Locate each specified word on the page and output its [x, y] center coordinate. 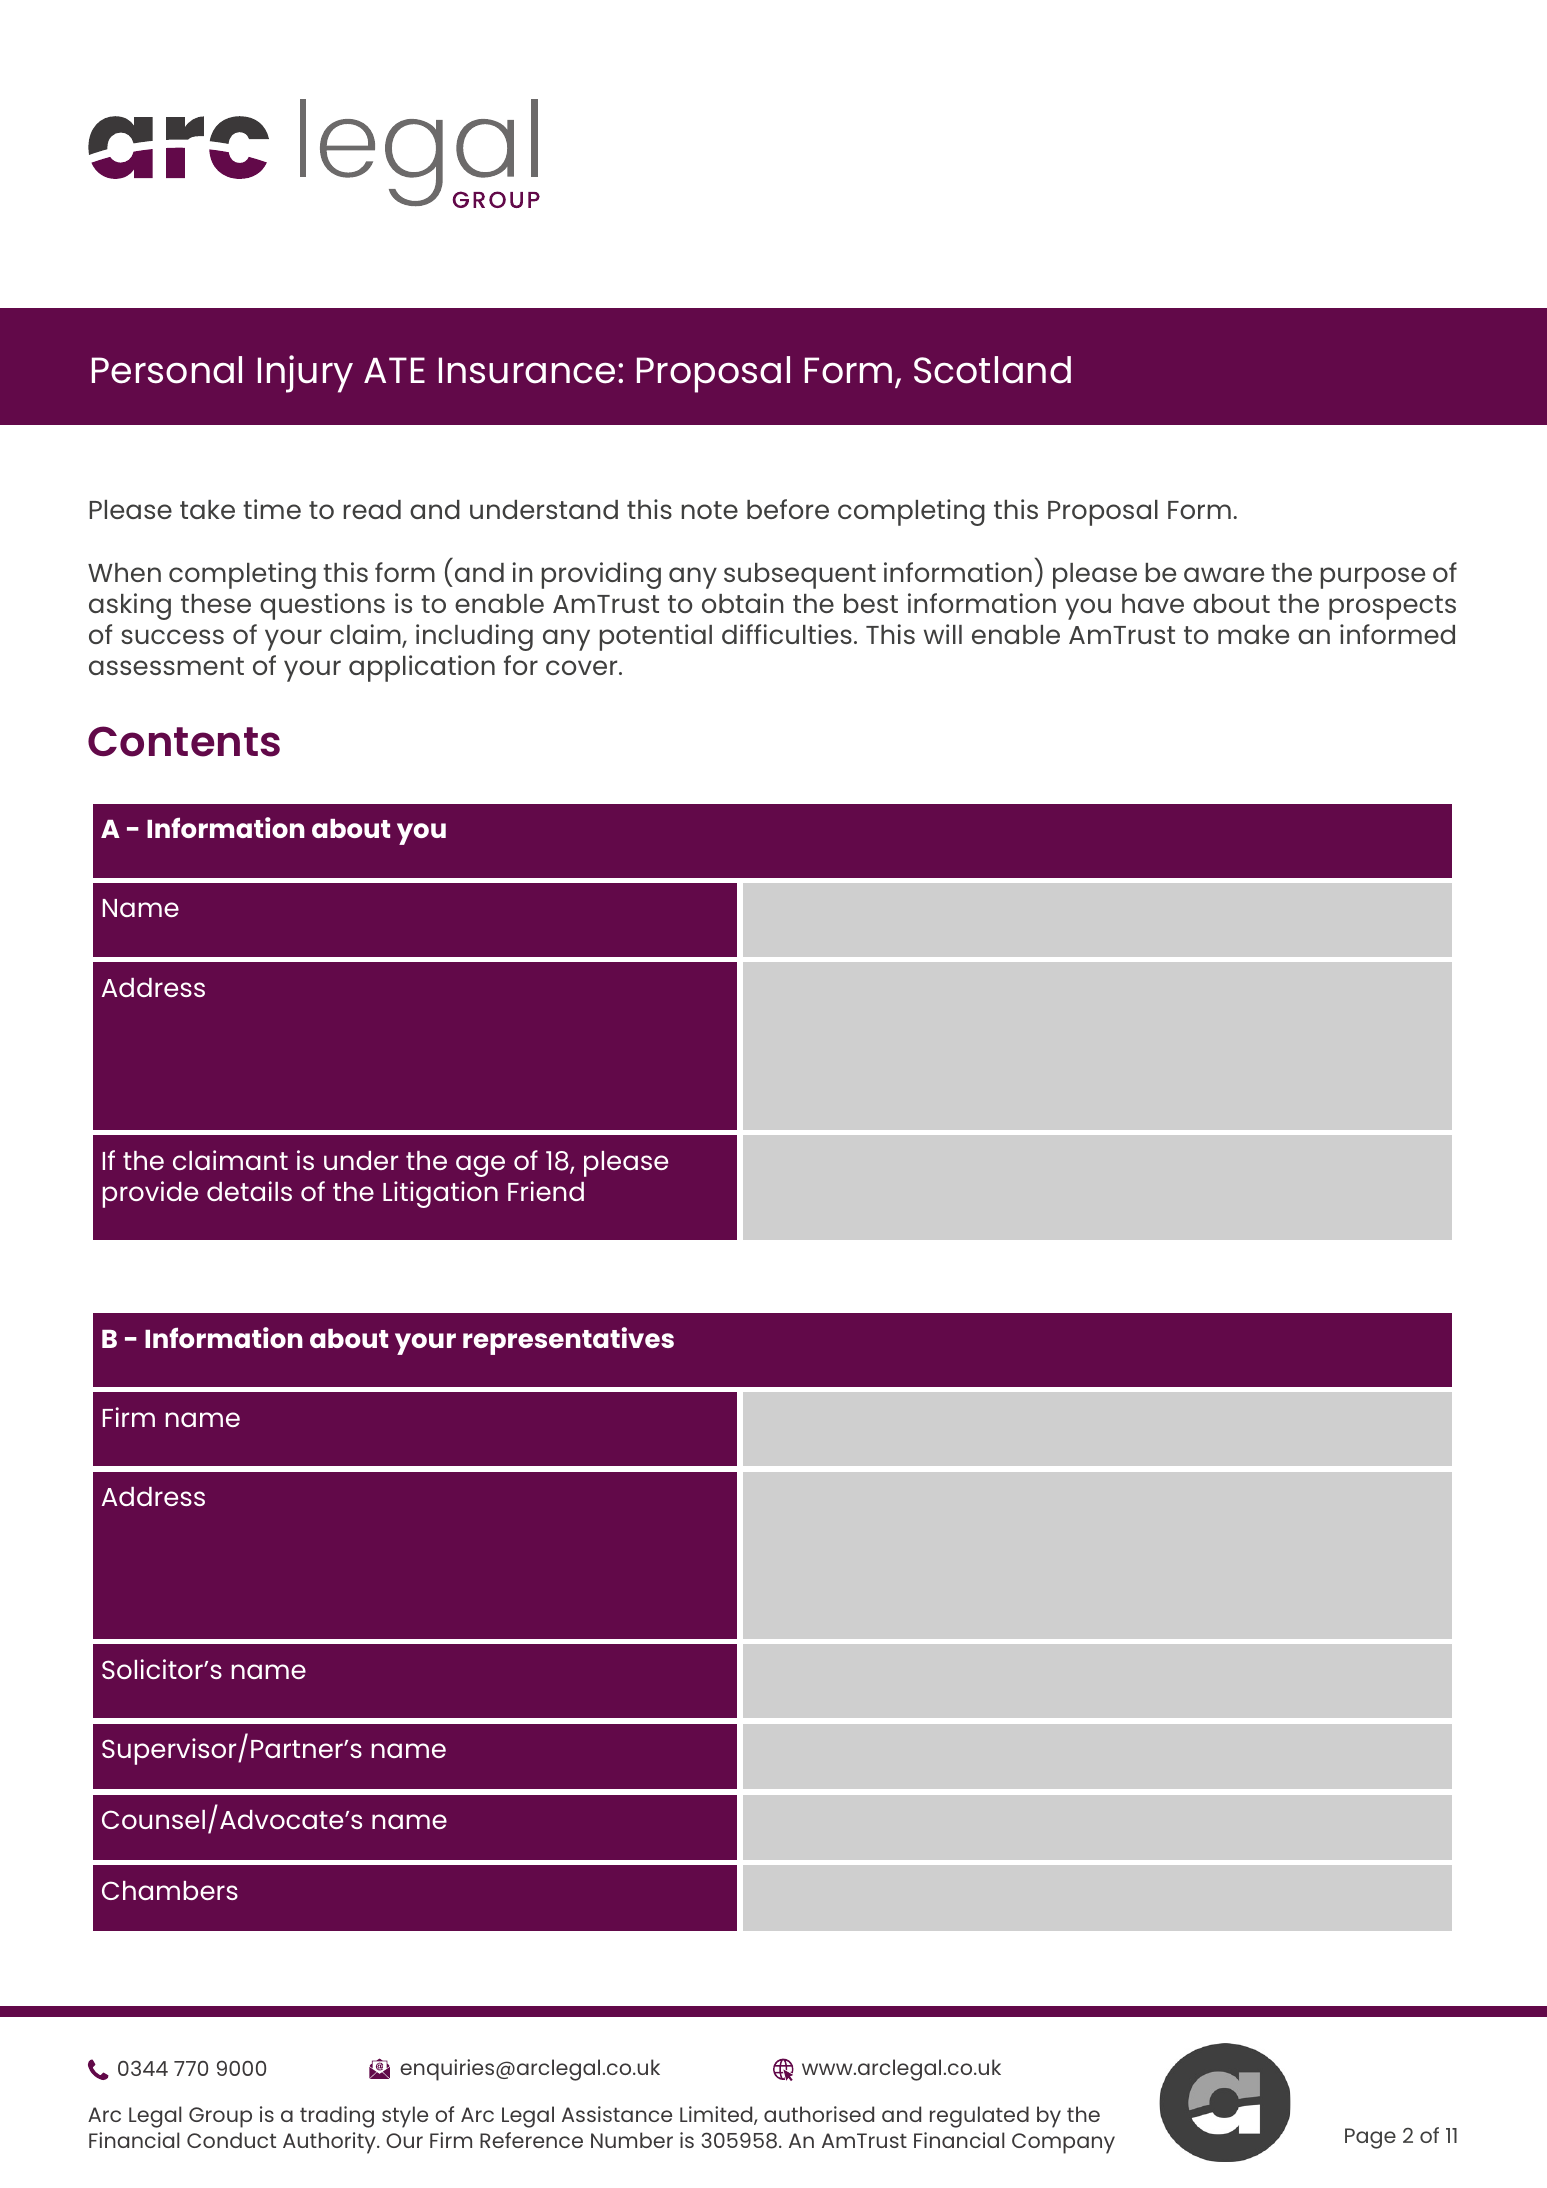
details [249, 1191]
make [1253, 634]
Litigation [440, 1194]
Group [220, 2117]
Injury [305, 374]
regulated [979, 2117]
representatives [568, 1341]
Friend [546, 1191]
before [788, 509]
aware [1224, 574]
